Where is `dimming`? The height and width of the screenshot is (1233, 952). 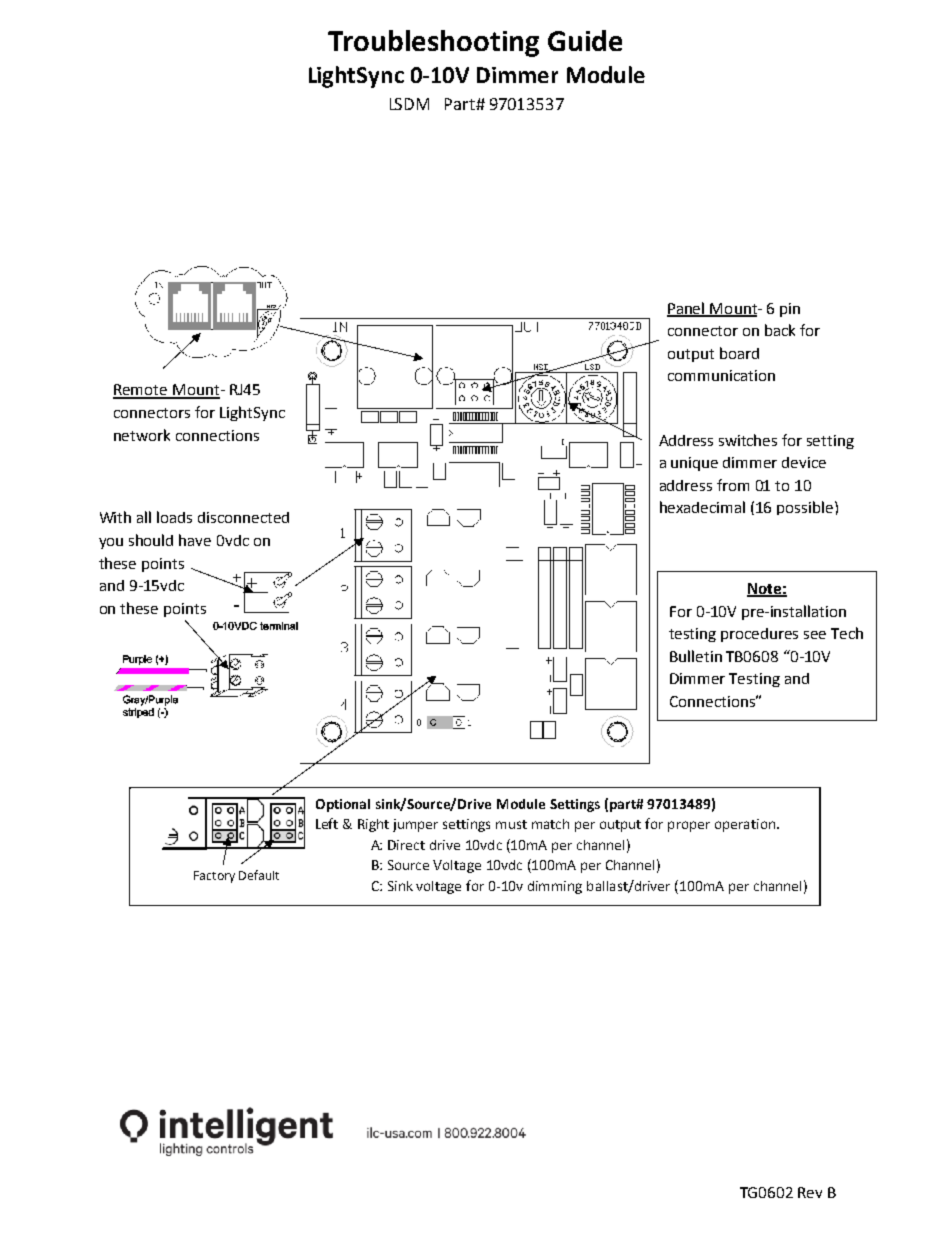 dimming is located at coordinates (555, 887).
